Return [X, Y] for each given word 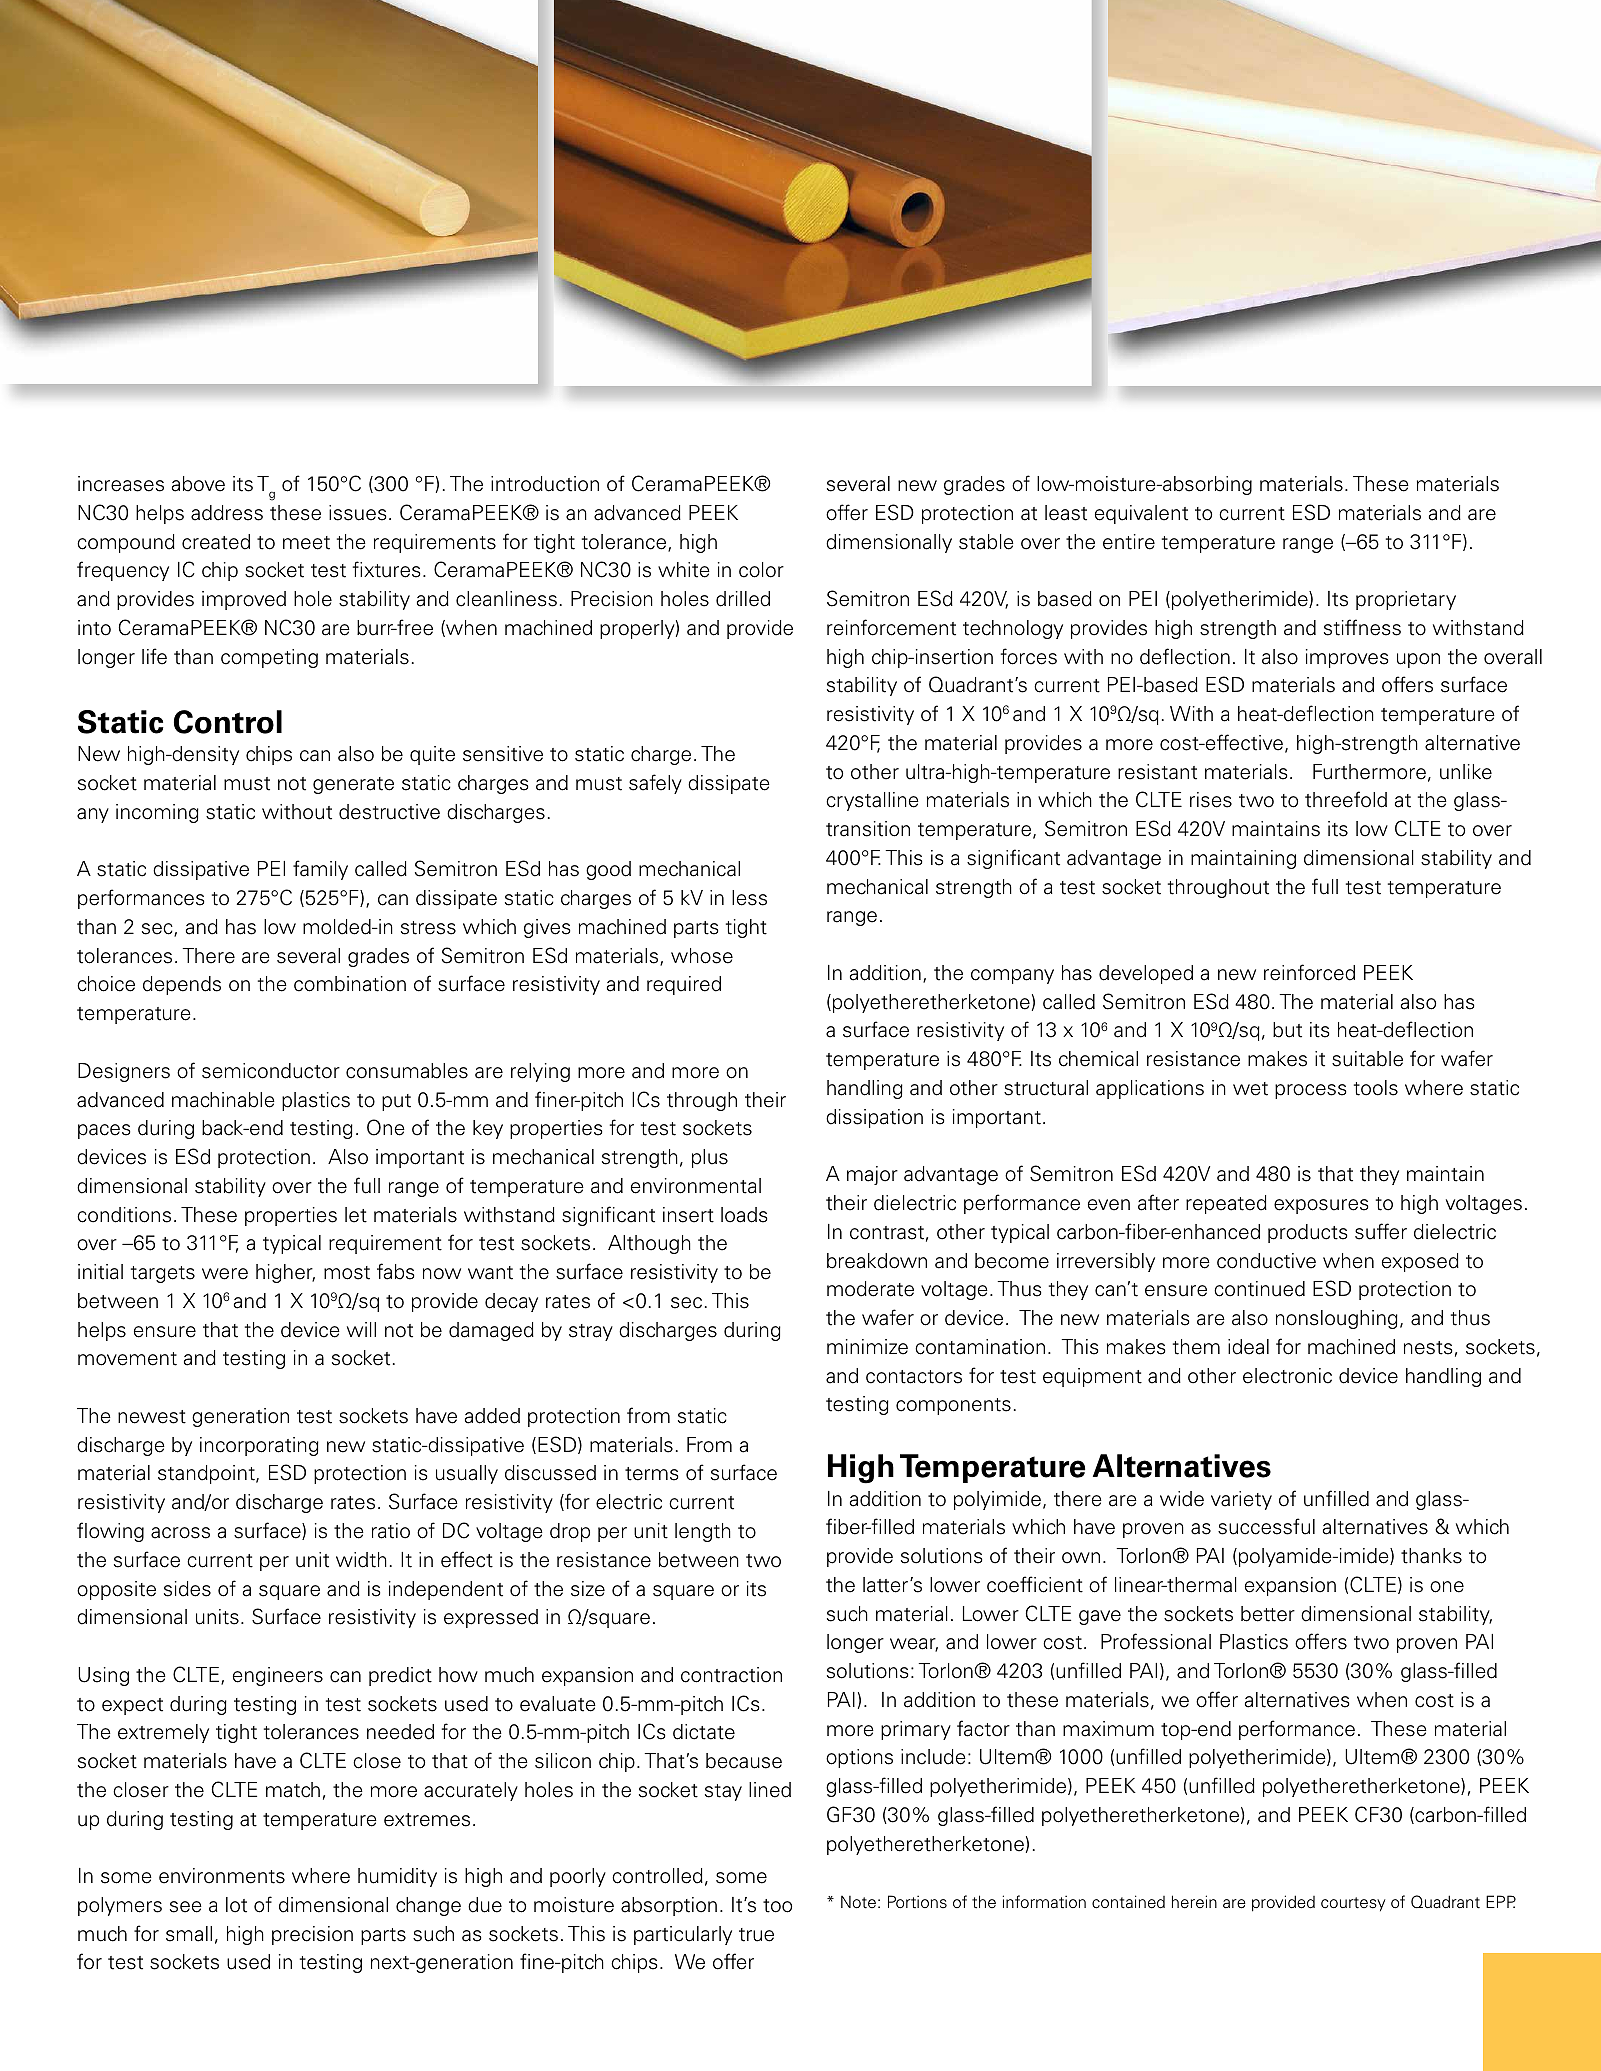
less [749, 898]
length [703, 1532]
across [180, 1533]
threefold [1346, 799]
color [761, 570]
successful [1266, 1526]
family [320, 870]
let [356, 1215]
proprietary [1406, 600]
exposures [1321, 1206]
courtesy [1353, 1904]
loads [744, 1215]
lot [236, 1905]
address [227, 513]
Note [858, 1902]
